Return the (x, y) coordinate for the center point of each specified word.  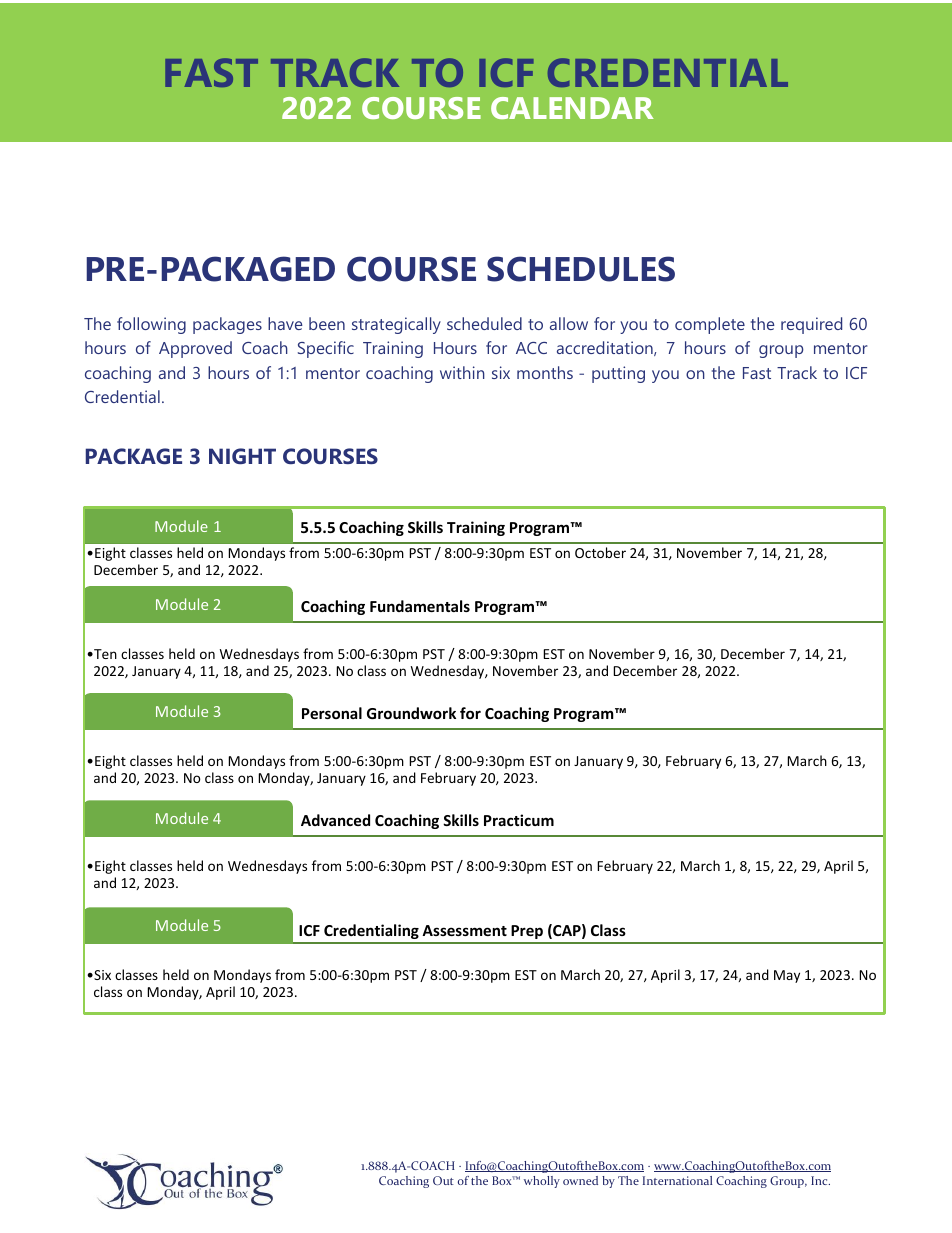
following (151, 325)
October (600, 552)
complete (710, 325)
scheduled (484, 323)
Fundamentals (420, 606)
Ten (104, 654)
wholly (542, 1182)
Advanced (335, 820)
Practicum (519, 820)
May (787, 976)
